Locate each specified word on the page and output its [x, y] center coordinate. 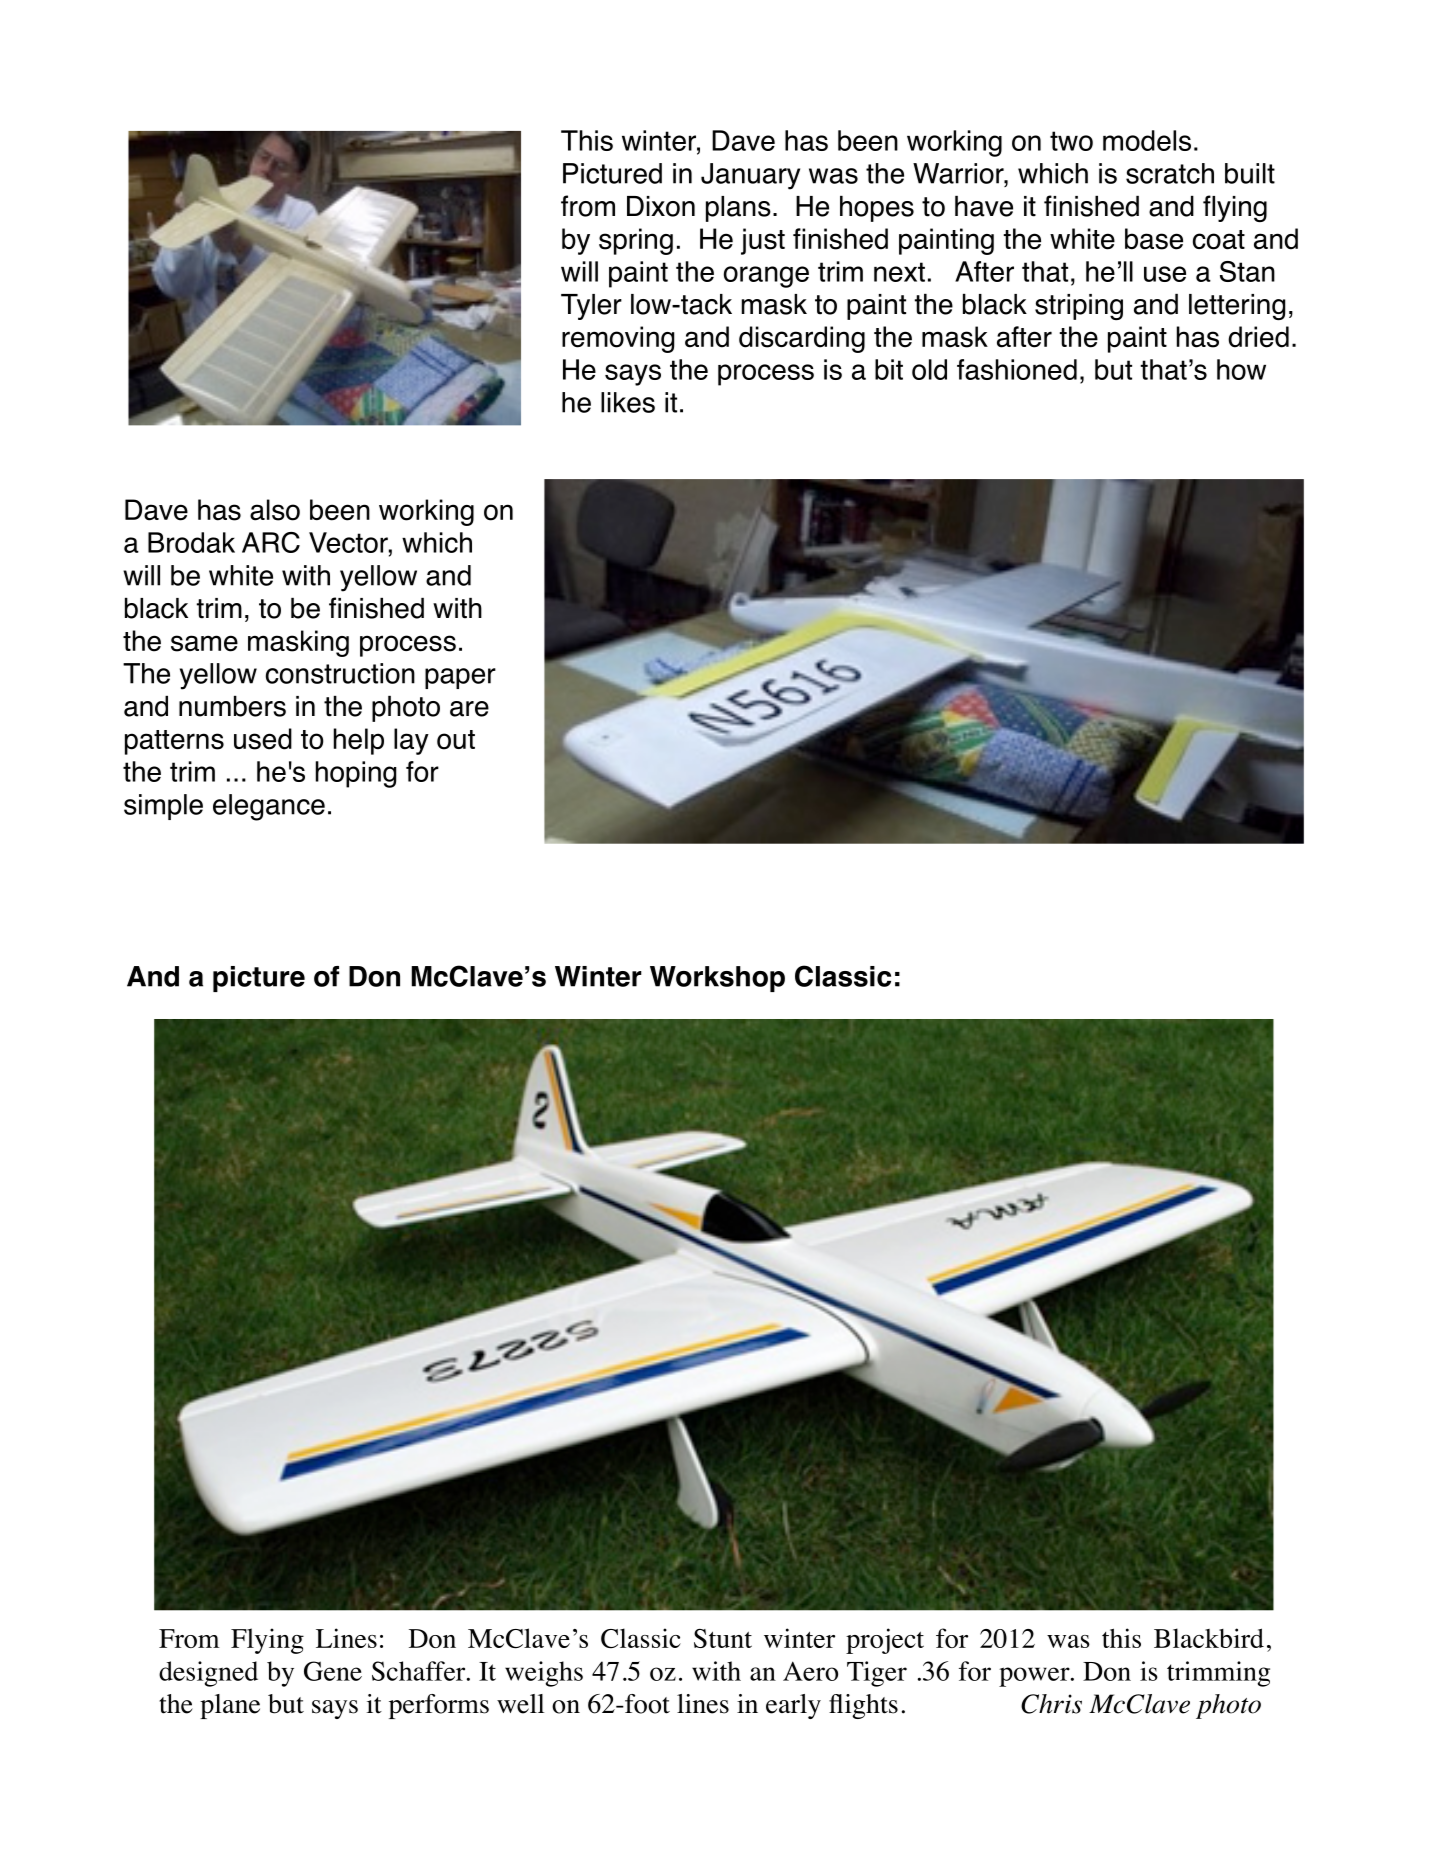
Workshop [717, 979]
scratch [1170, 173]
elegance [269, 807]
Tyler [591, 307]
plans [738, 209]
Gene [333, 1671]
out [456, 740]
